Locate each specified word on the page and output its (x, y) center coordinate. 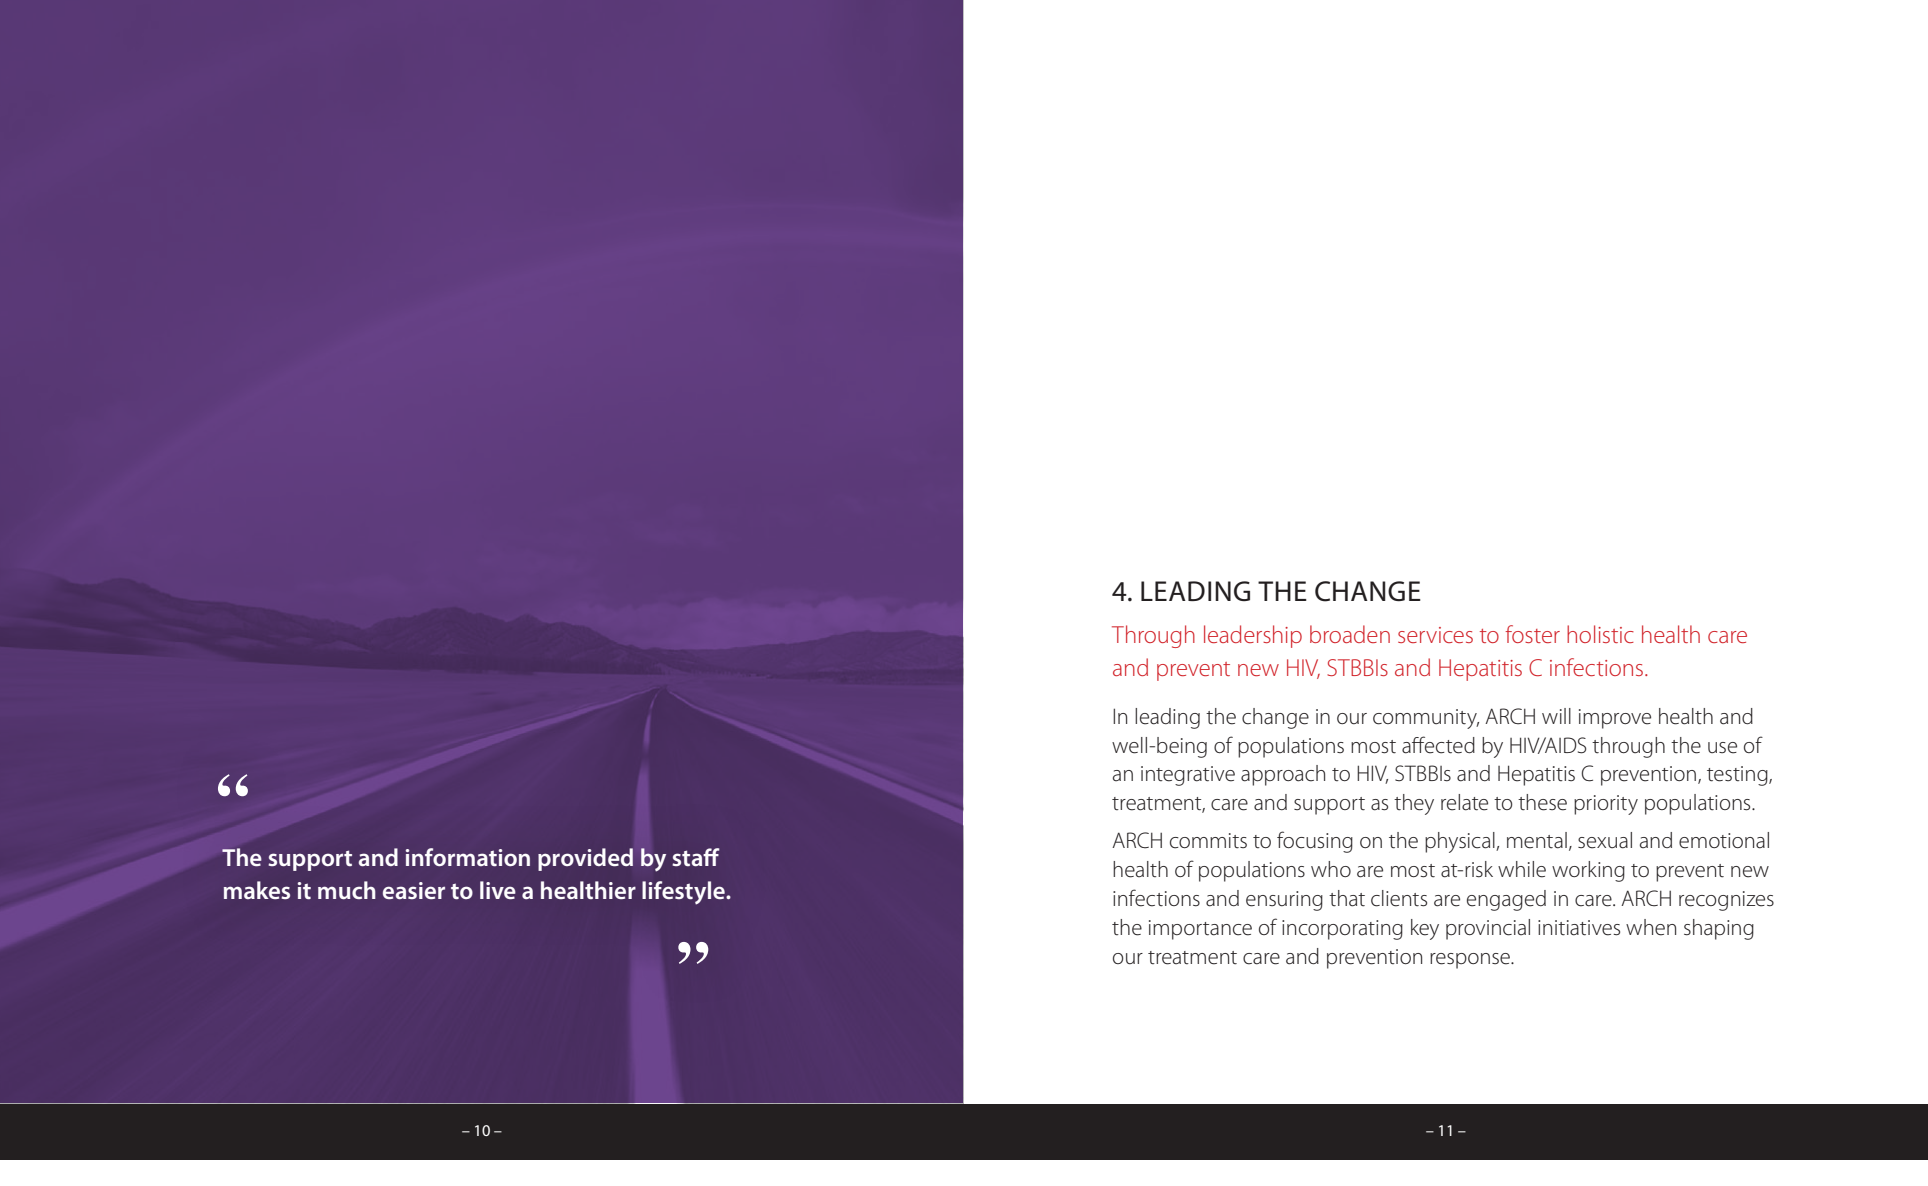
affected (1438, 745)
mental (1537, 840)
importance (1200, 930)
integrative (1188, 776)
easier (414, 890)
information (468, 857)
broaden (1350, 634)
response (1471, 961)
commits (1208, 841)
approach (1283, 775)
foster (1532, 634)
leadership (1253, 636)
